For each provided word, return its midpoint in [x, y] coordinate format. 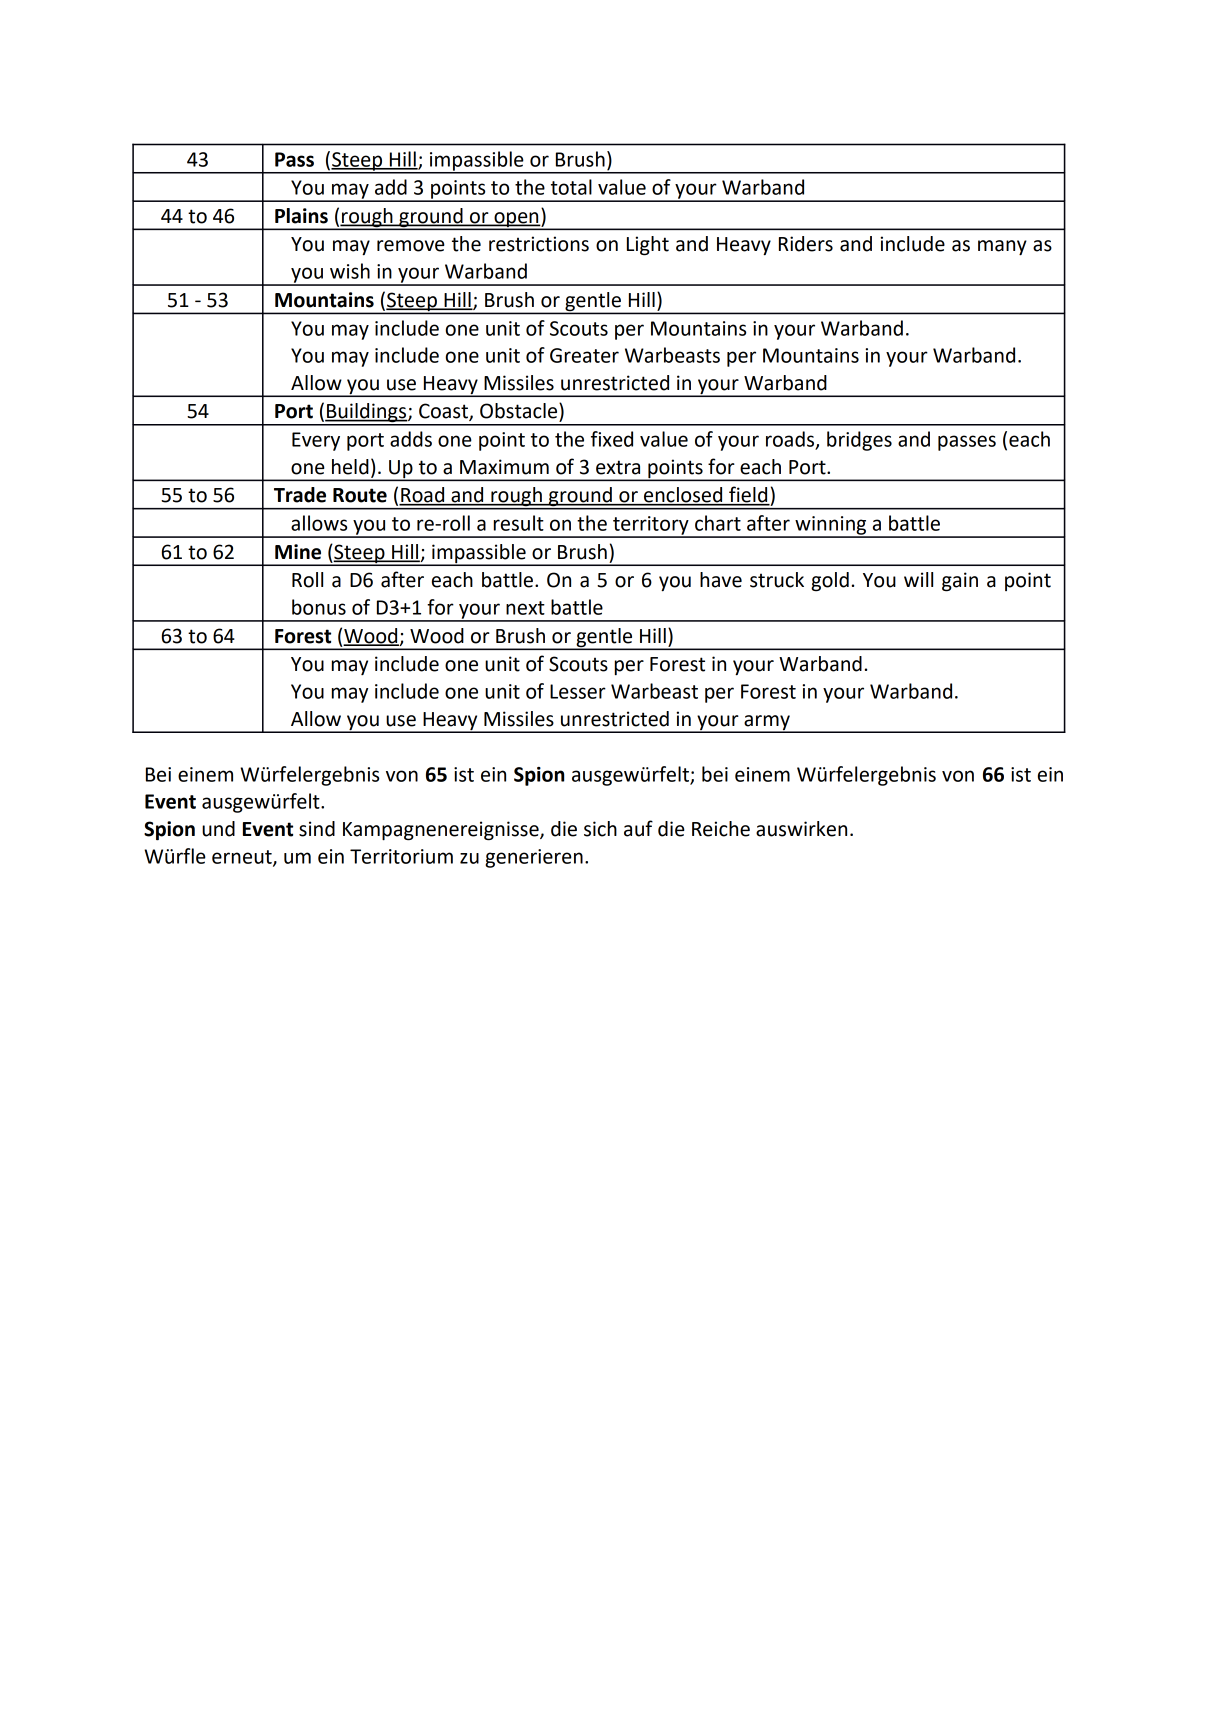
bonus [319, 607]
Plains [301, 216]
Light [648, 246]
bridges [859, 441]
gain [960, 582]
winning [831, 526]
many [1002, 247]
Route [360, 495]
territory [651, 526]
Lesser [578, 691]
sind [317, 829]
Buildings [367, 414]
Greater [584, 355]
